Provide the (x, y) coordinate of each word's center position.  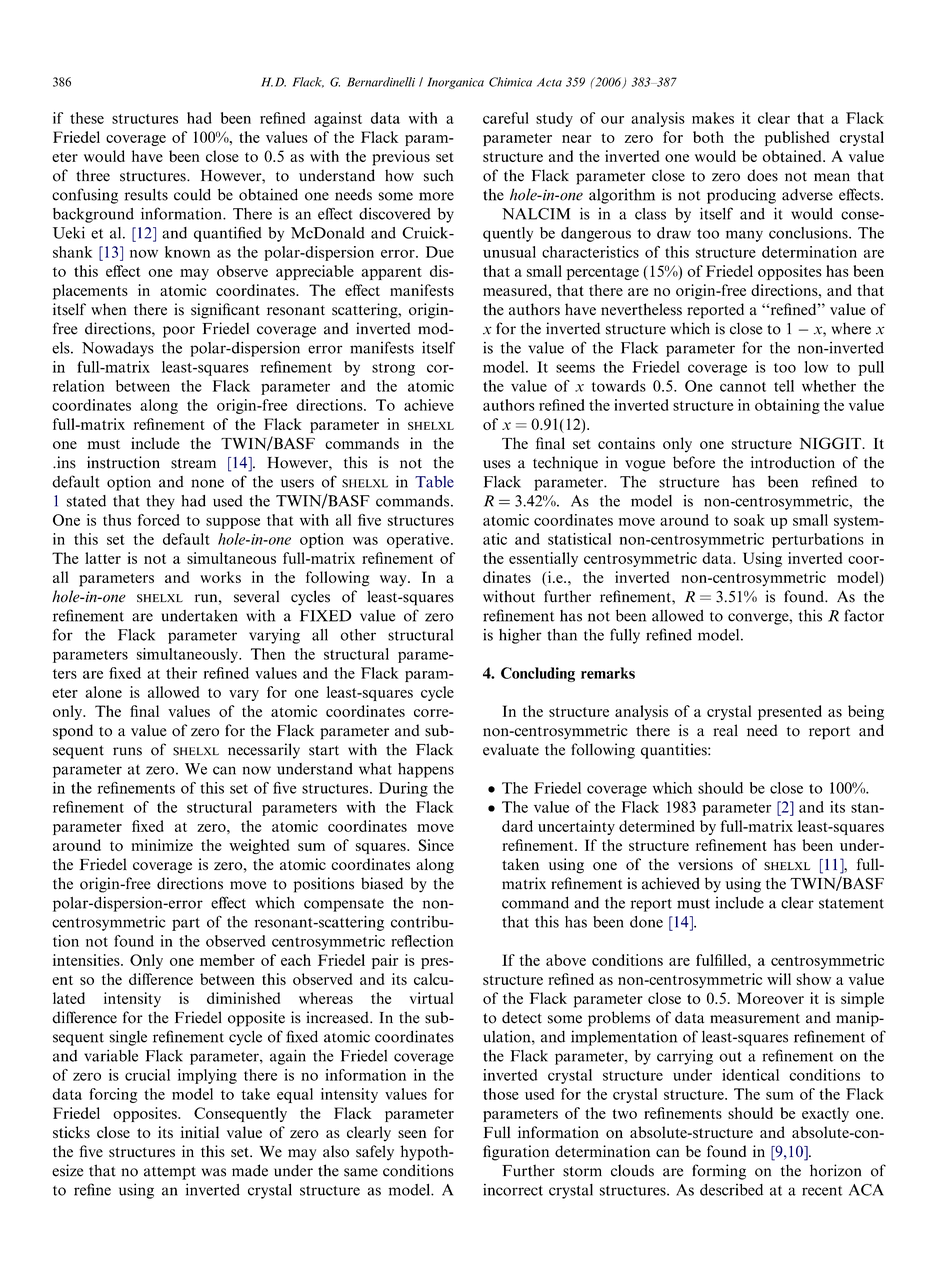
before (694, 462)
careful (506, 118)
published (797, 138)
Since (436, 845)
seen (412, 1134)
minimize (162, 845)
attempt (170, 1173)
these (87, 118)
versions (705, 864)
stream (193, 463)
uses (497, 464)
